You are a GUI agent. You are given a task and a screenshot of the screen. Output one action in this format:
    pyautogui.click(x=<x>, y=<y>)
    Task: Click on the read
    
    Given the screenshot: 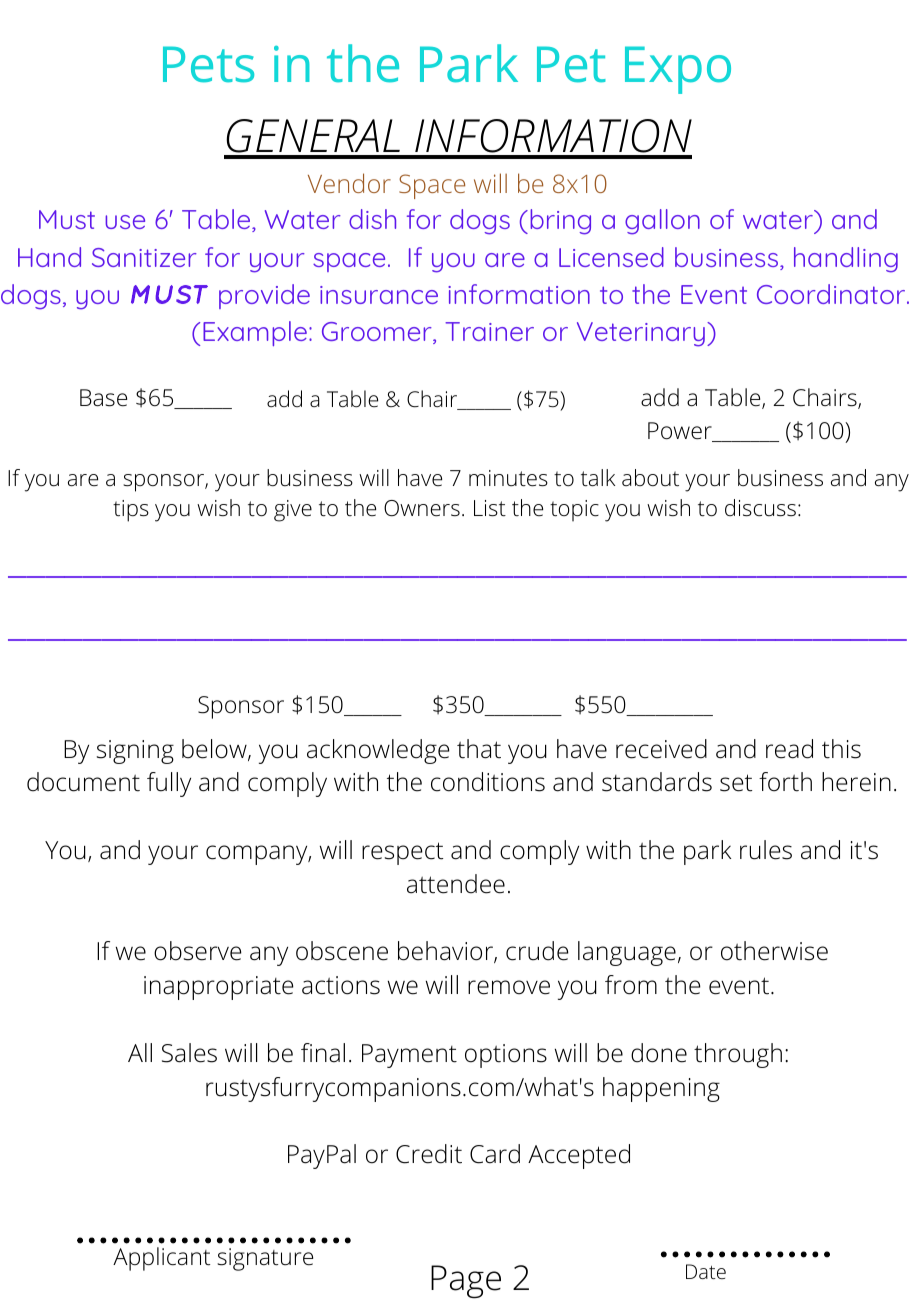 What is the action you would take?
    pyautogui.click(x=789, y=749)
